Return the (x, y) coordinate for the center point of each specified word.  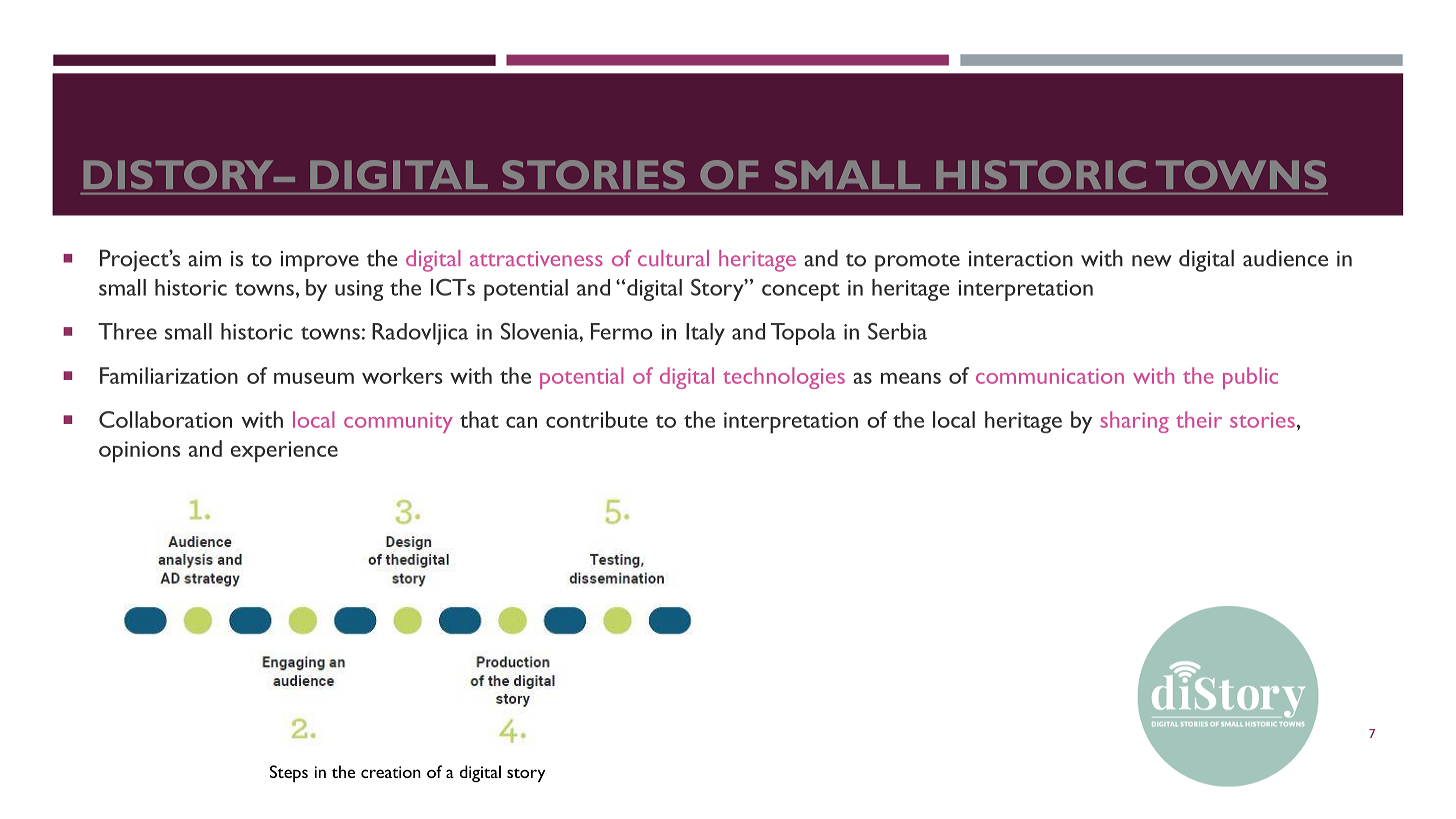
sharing (1134, 422)
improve (320, 261)
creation (391, 772)
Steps (289, 773)
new (1152, 261)
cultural (673, 258)
